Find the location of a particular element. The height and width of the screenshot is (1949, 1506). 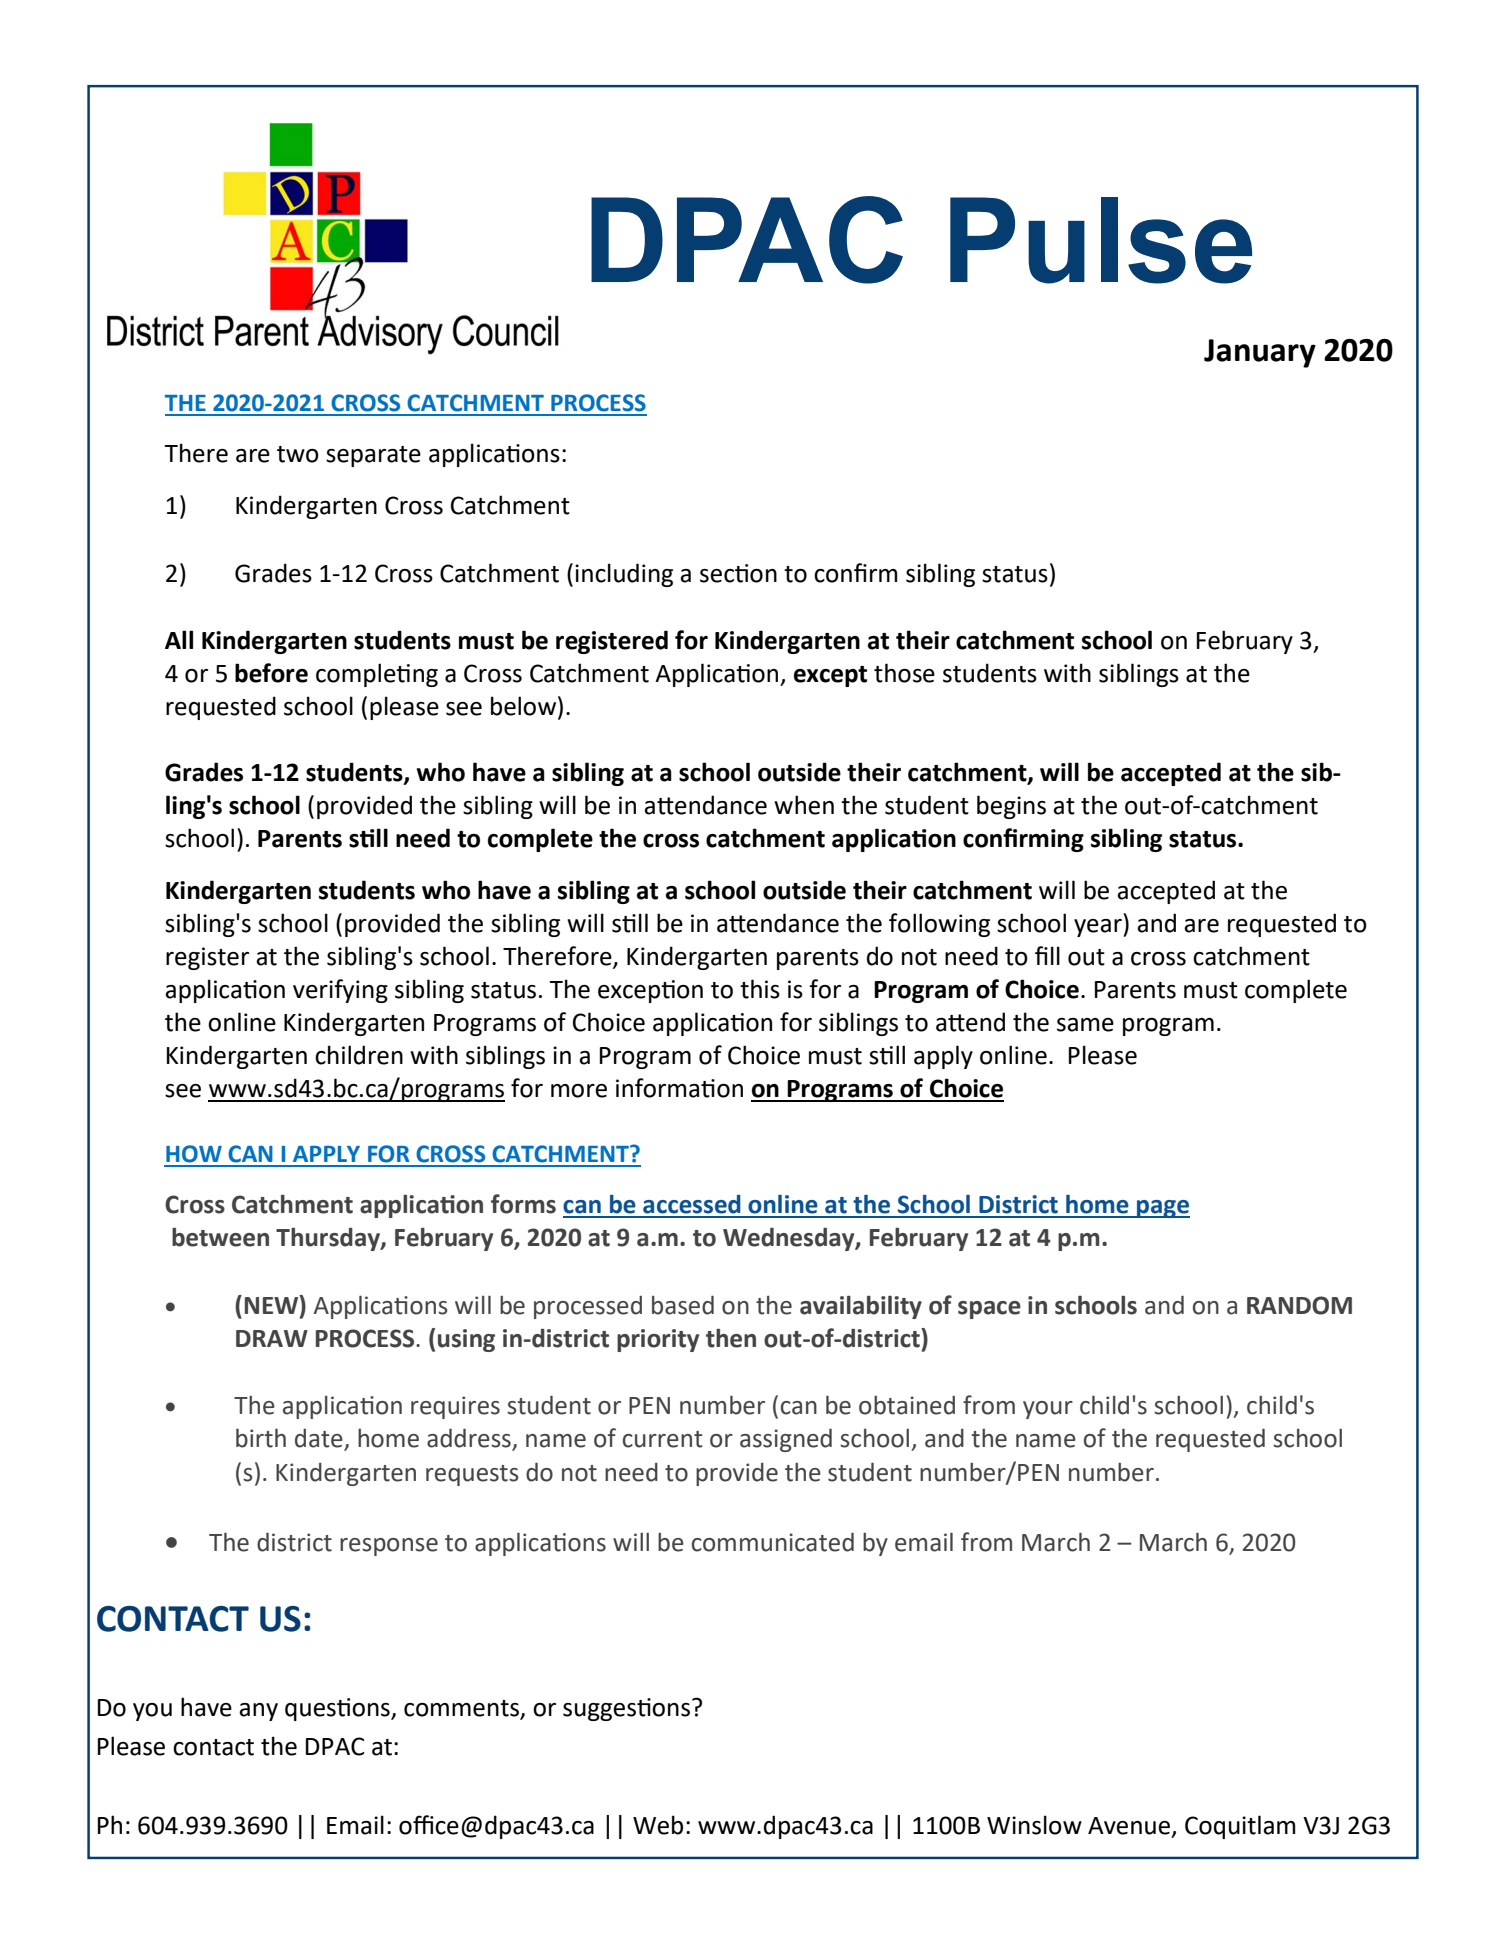

Web is located at coordinates (658, 1825).
